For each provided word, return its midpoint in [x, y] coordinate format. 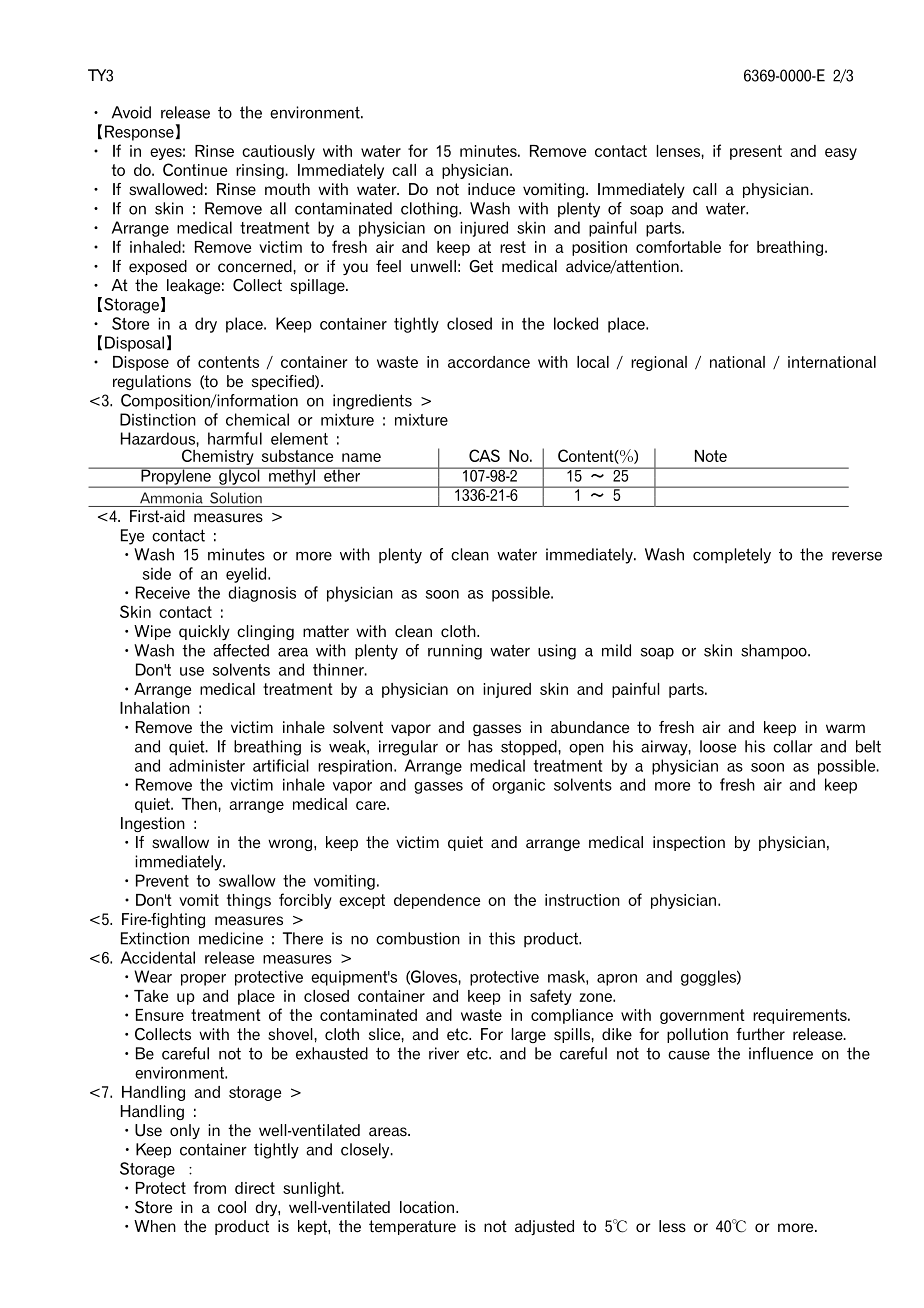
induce [491, 189]
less [672, 1226]
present [756, 152]
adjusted [544, 1227]
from [210, 1187]
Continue [195, 169]
